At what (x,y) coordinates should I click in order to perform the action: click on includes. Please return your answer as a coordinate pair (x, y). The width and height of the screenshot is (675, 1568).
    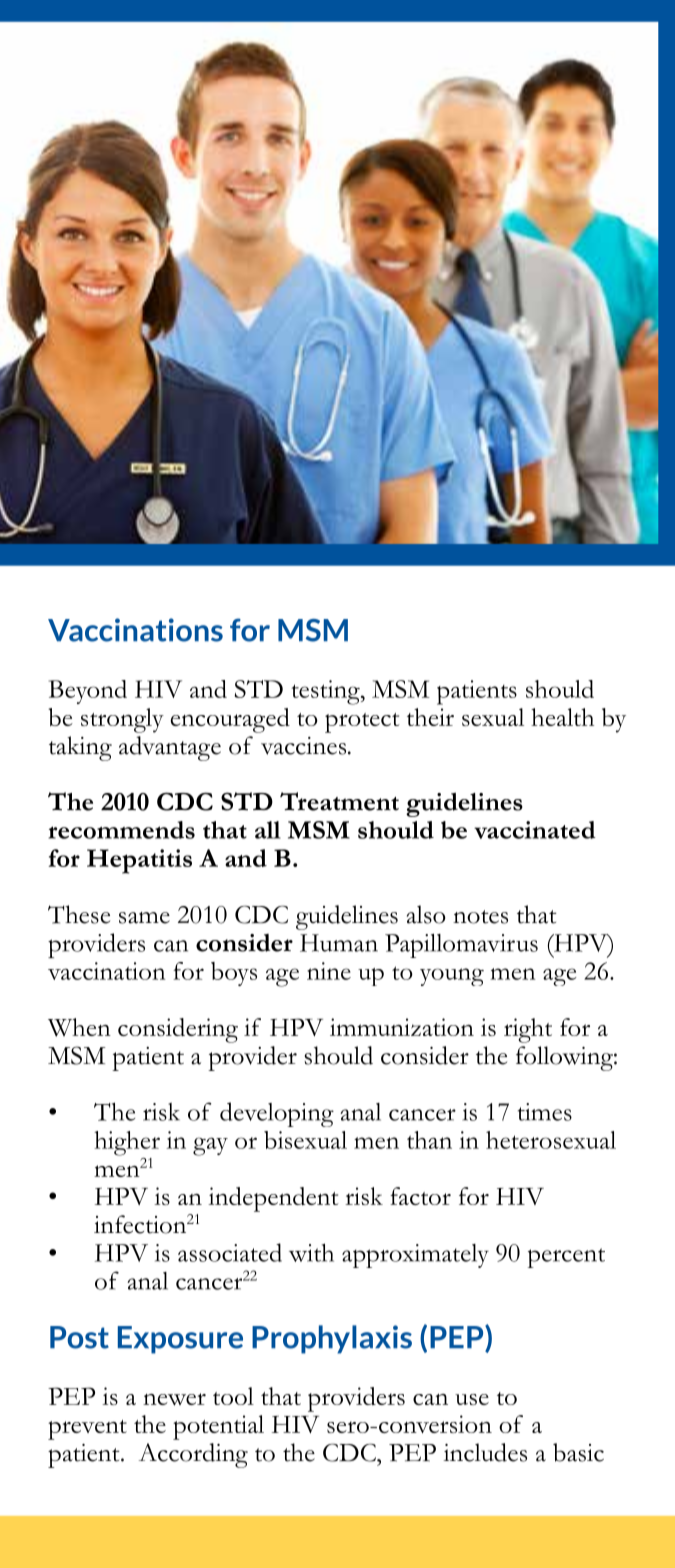
    Looking at the image, I should click on (485, 1452).
